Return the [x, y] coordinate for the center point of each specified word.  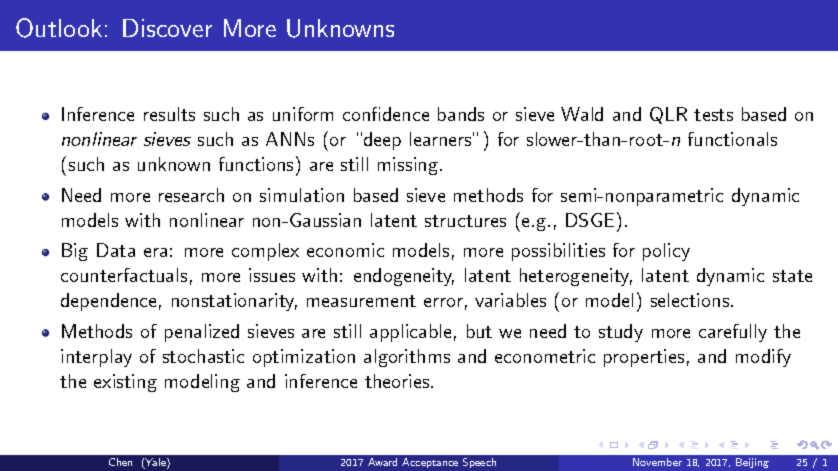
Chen [120, 462]
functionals [732, 139]
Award [382, 462]
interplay [96, 358]
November [657, 462]
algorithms [407, 358]
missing [408, 166]
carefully [733, 333]
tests [713, 115]
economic [345, 250]
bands [461, 114]
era [155, 252]
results [169, 114]
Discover [167, 28]
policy [666, 252]
